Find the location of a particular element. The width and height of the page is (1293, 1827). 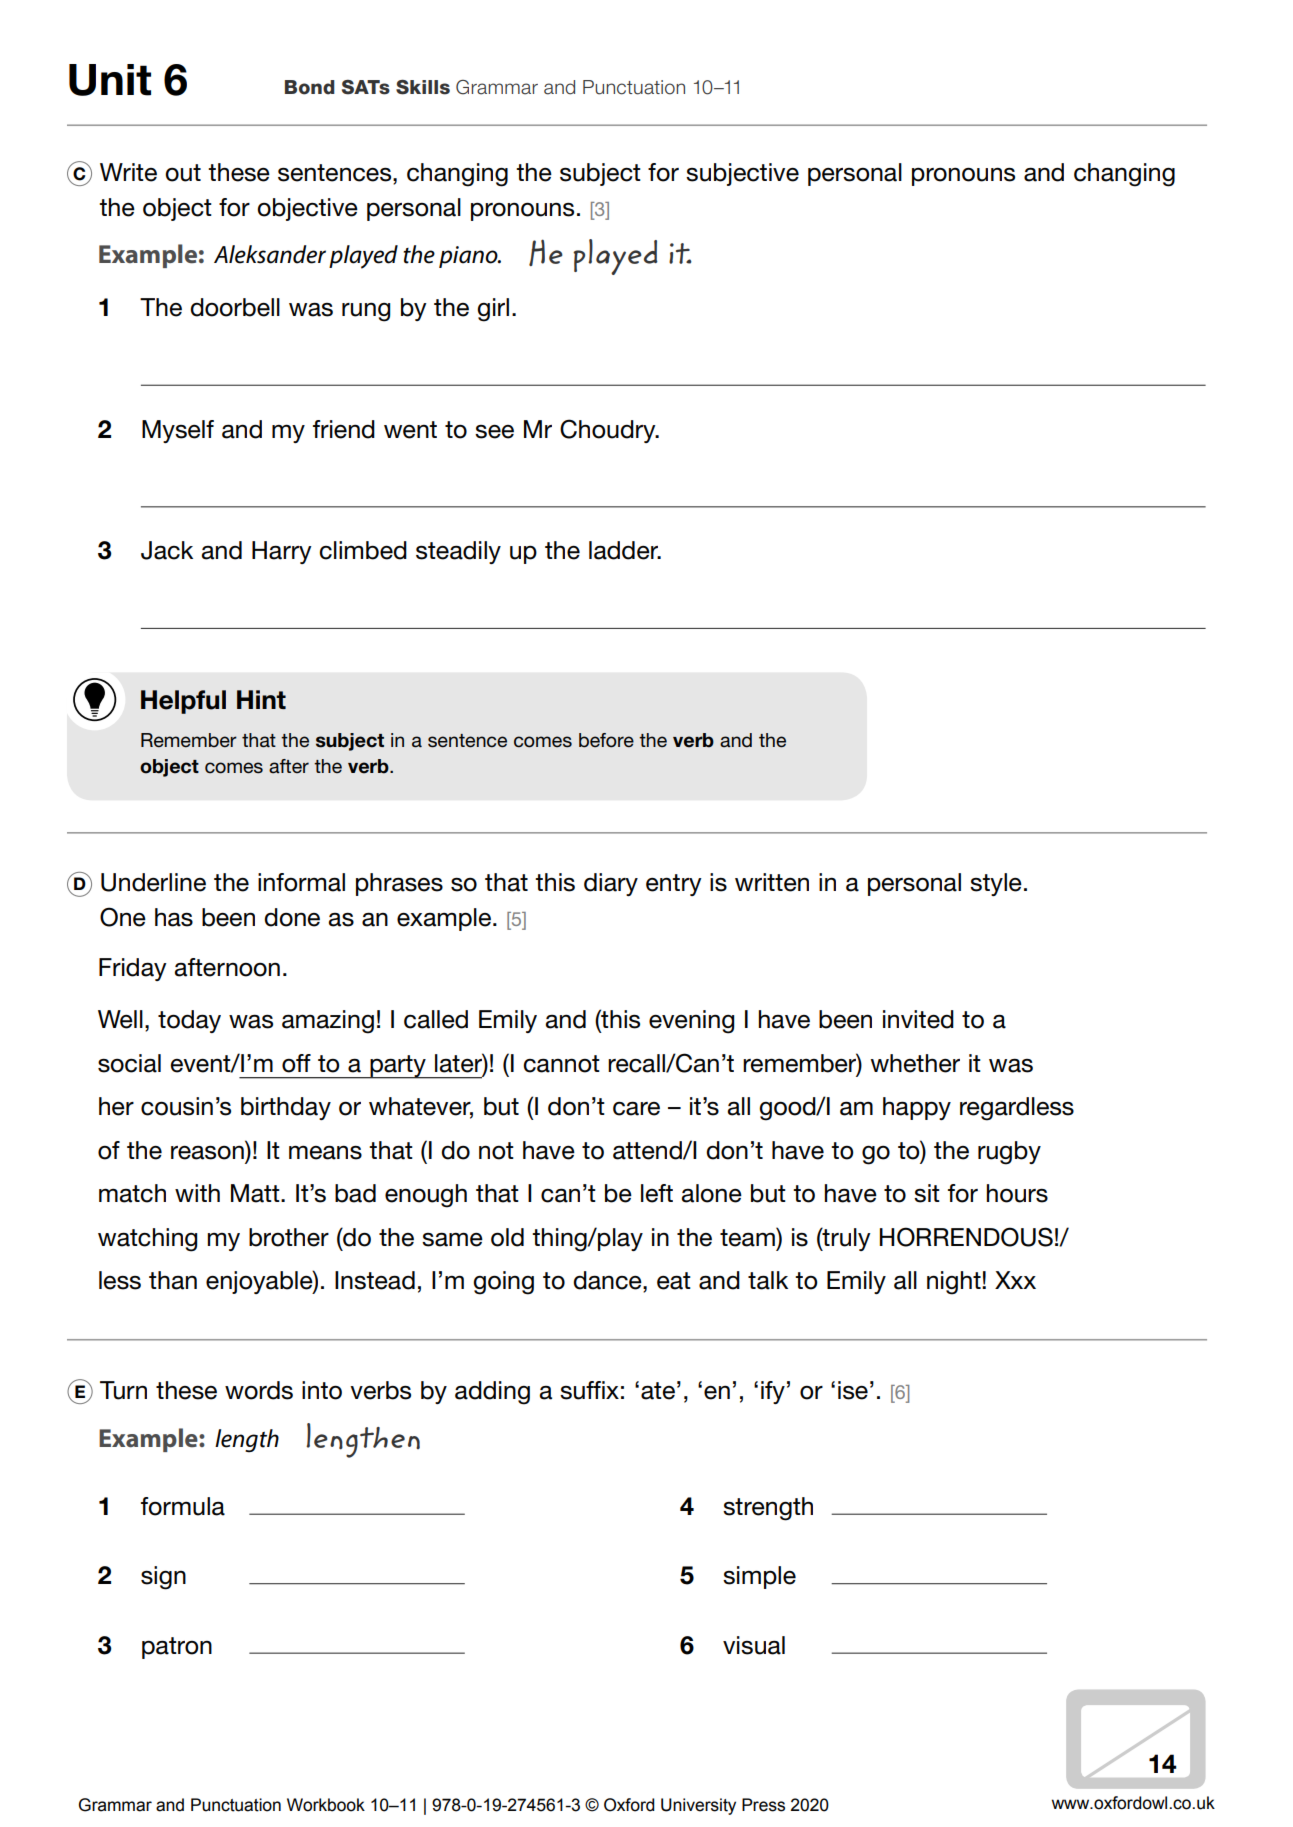

girl is located at coordinates (493, 310).
